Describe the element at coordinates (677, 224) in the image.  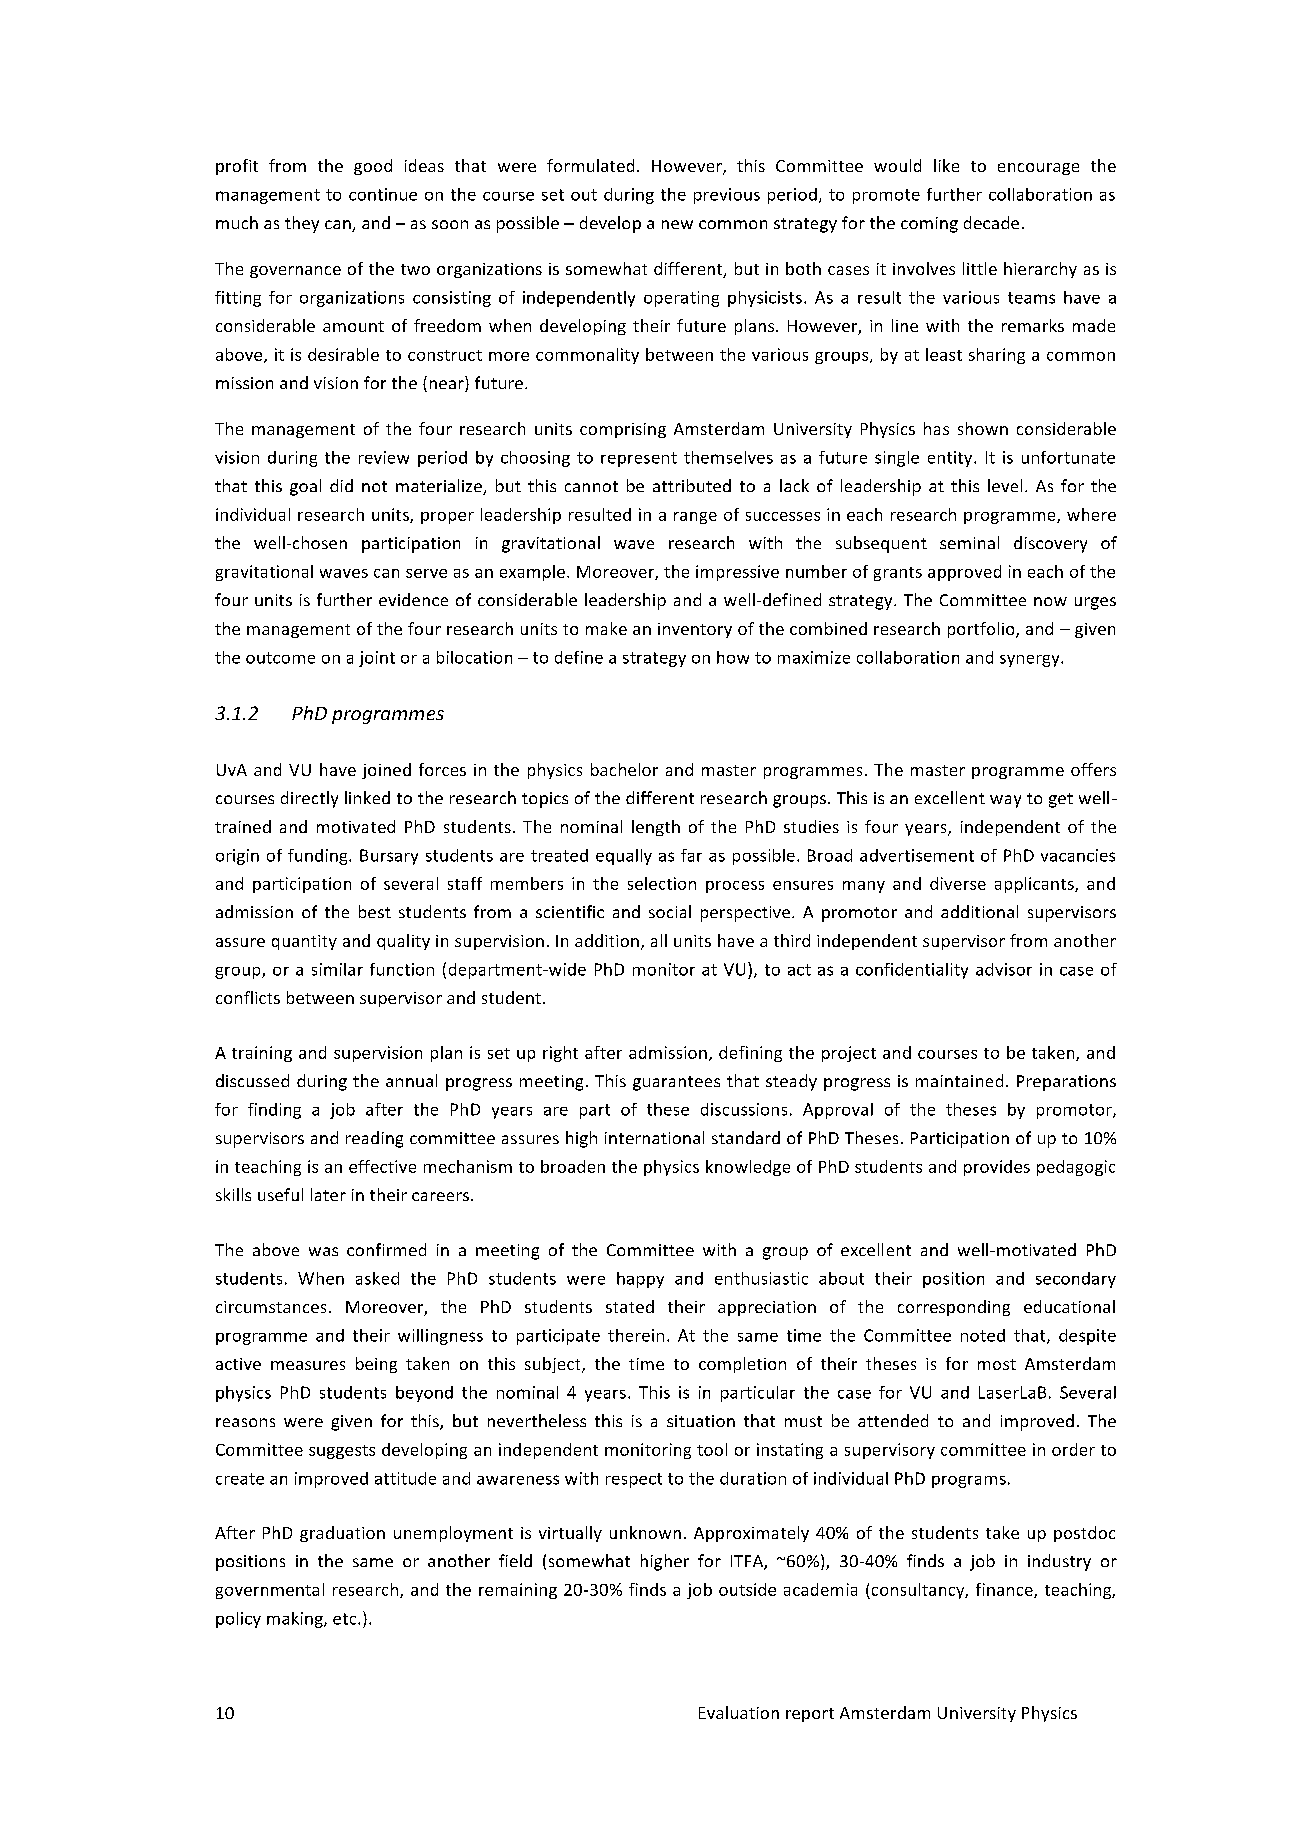
I see `new` at that location.
